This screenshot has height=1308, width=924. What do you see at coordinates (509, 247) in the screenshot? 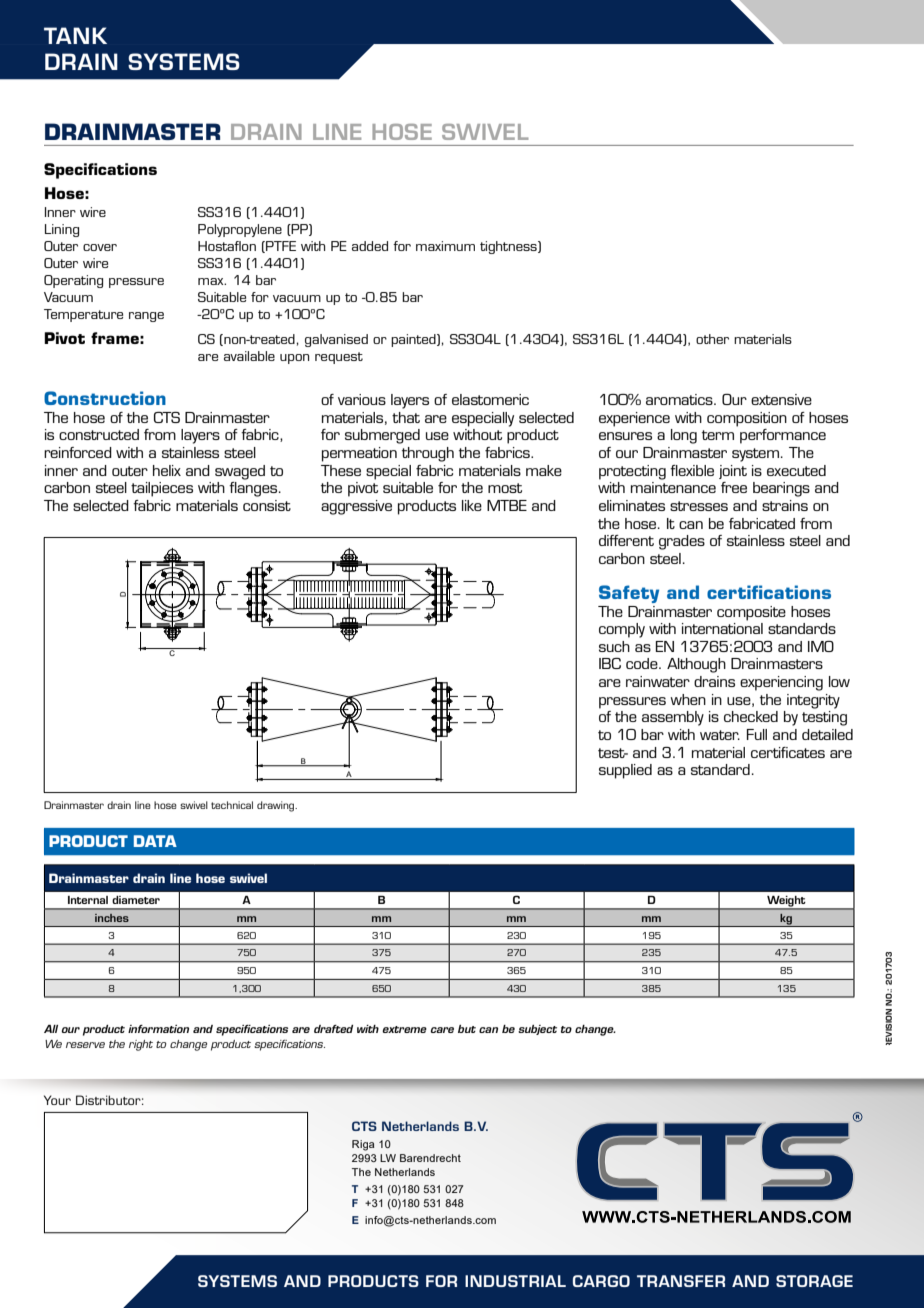
I see `tightness` at bounding box center [509, 247].
